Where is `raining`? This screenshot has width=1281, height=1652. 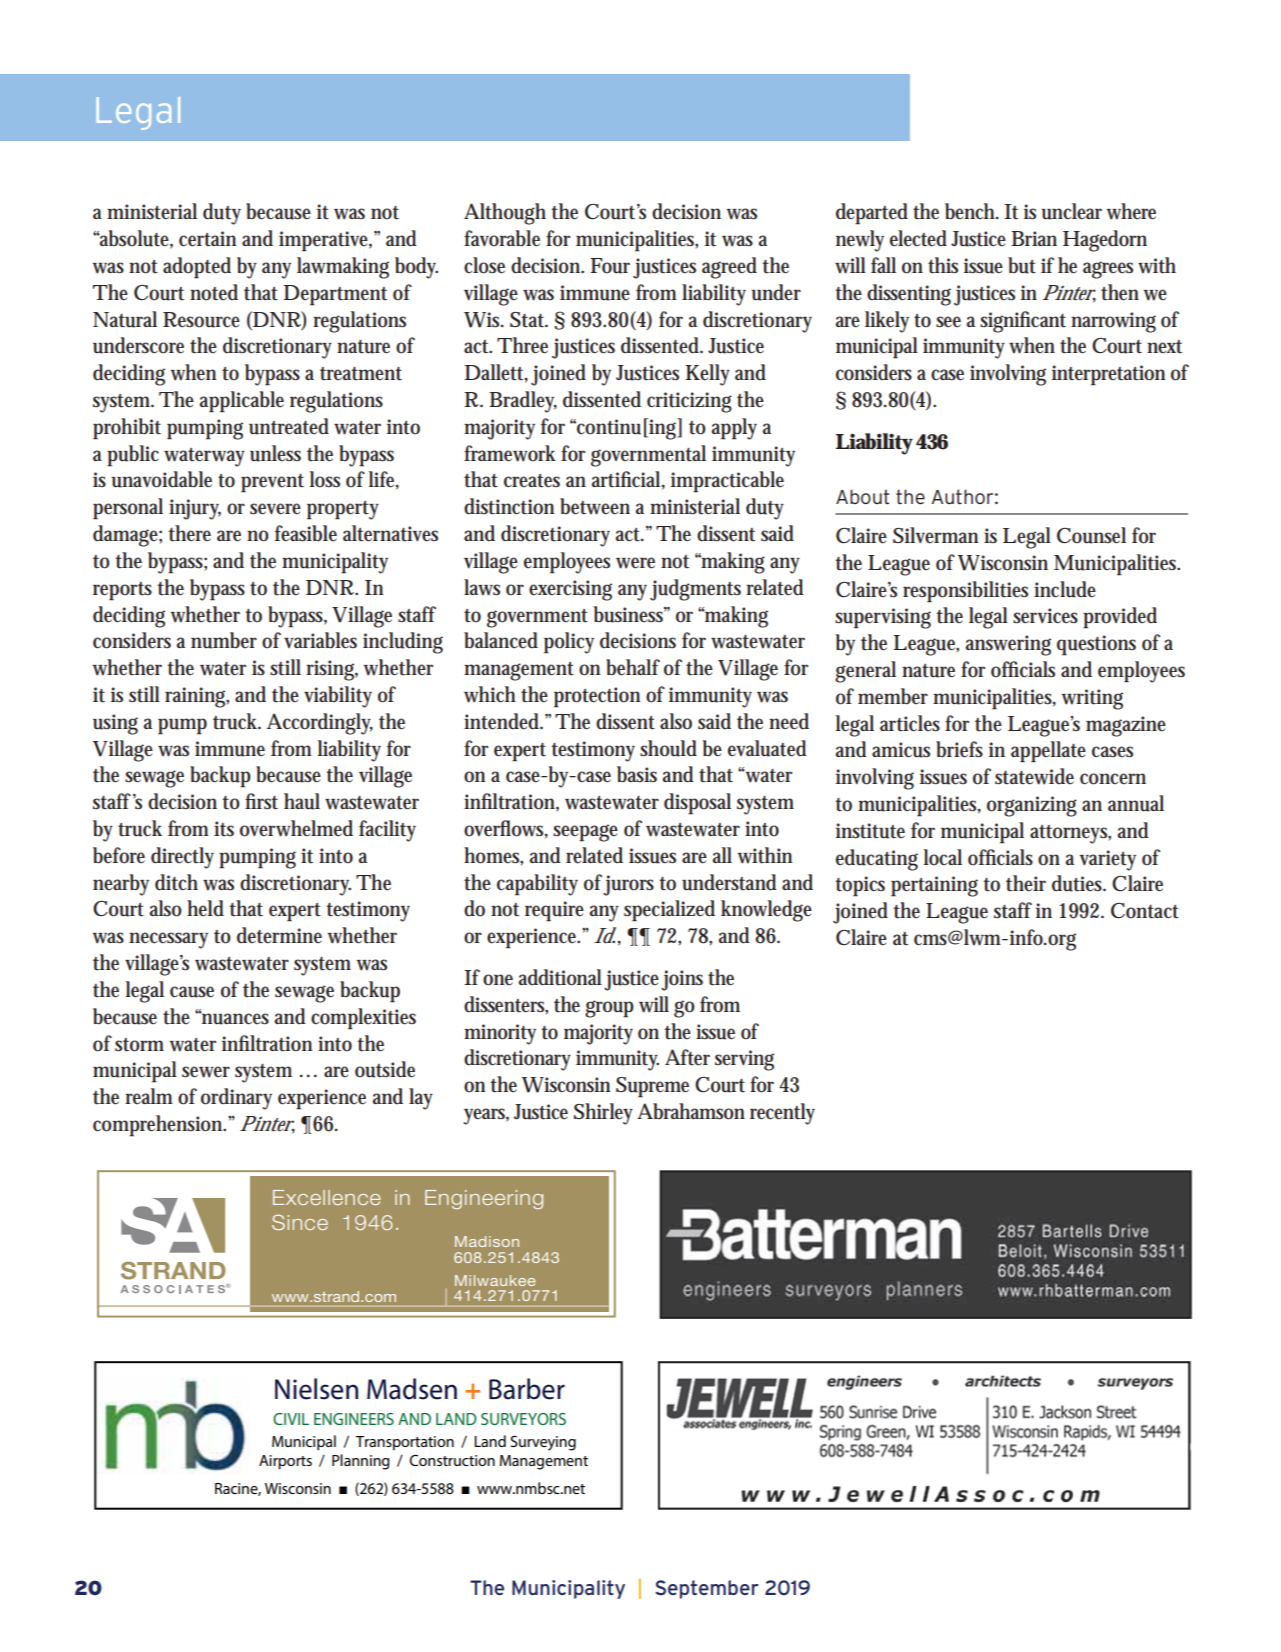
raining is located at coordinates (197, 697).
